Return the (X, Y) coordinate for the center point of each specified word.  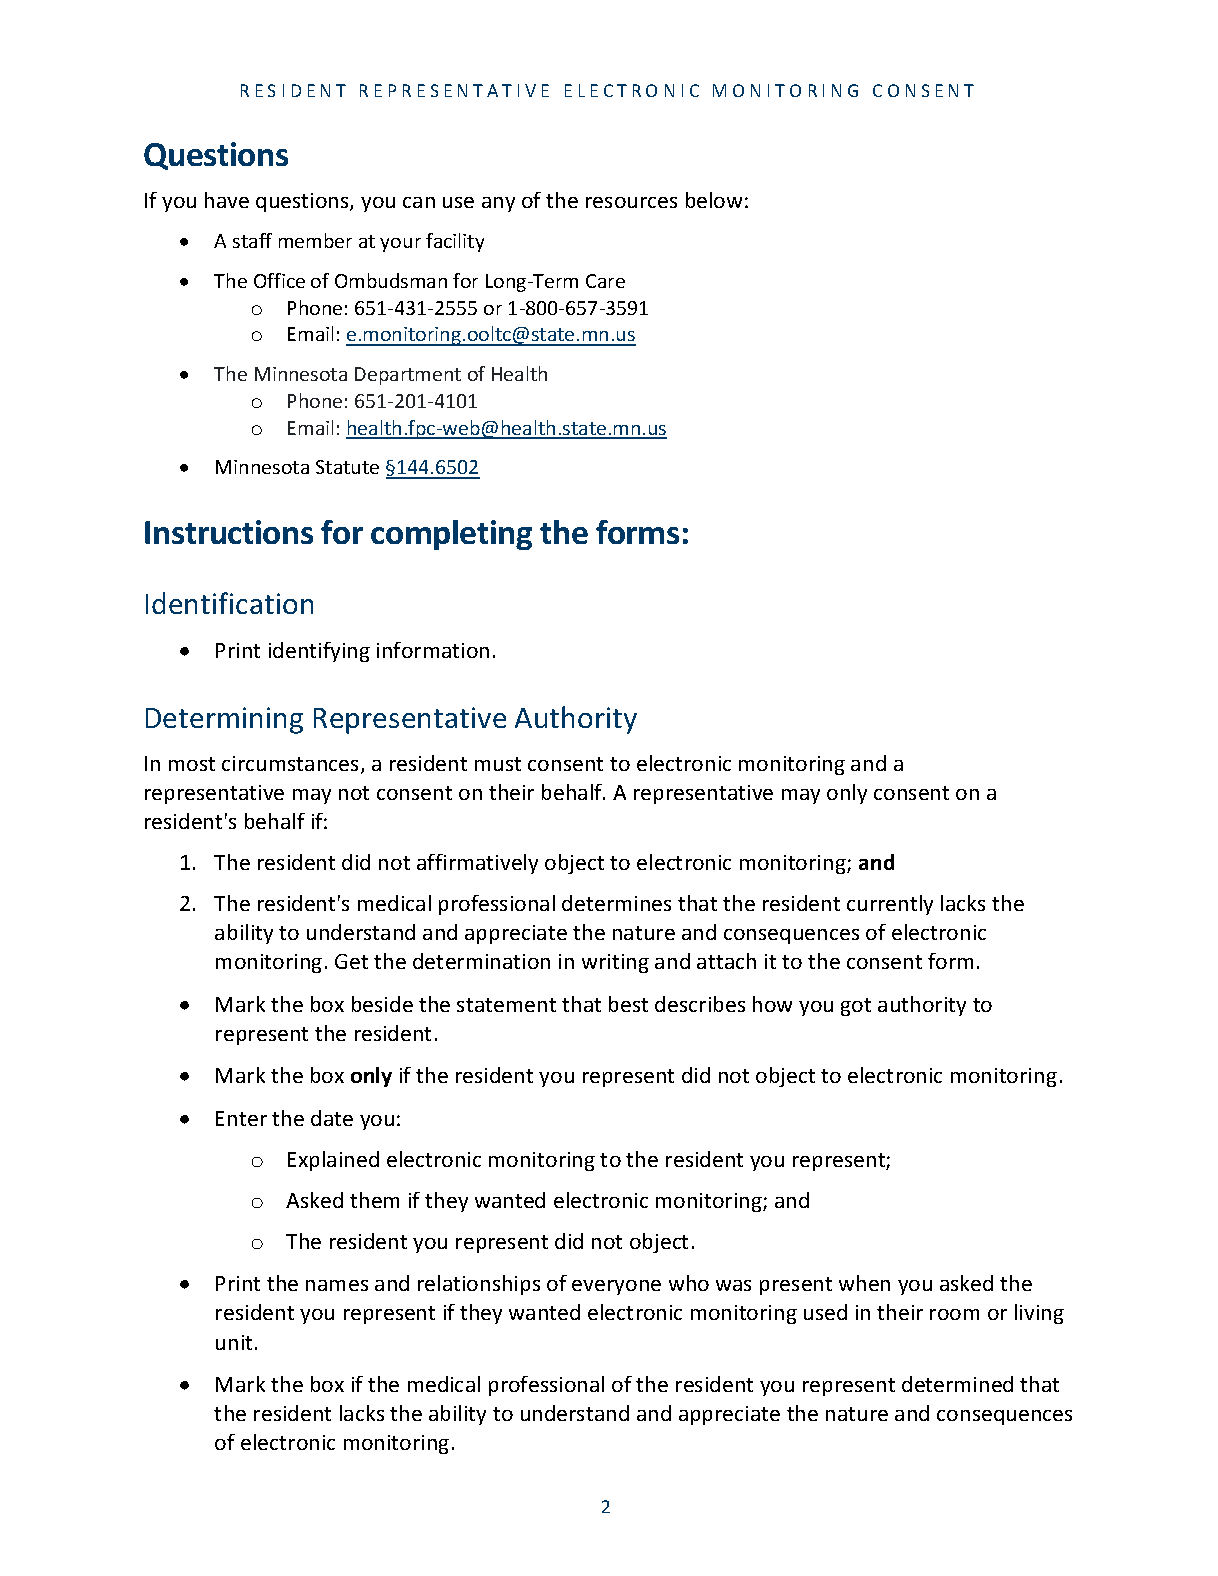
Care (605, 281)
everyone (616, 1287)
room (954, 1314)
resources (631, 202)
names (337, 1285)
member (315, 240)
